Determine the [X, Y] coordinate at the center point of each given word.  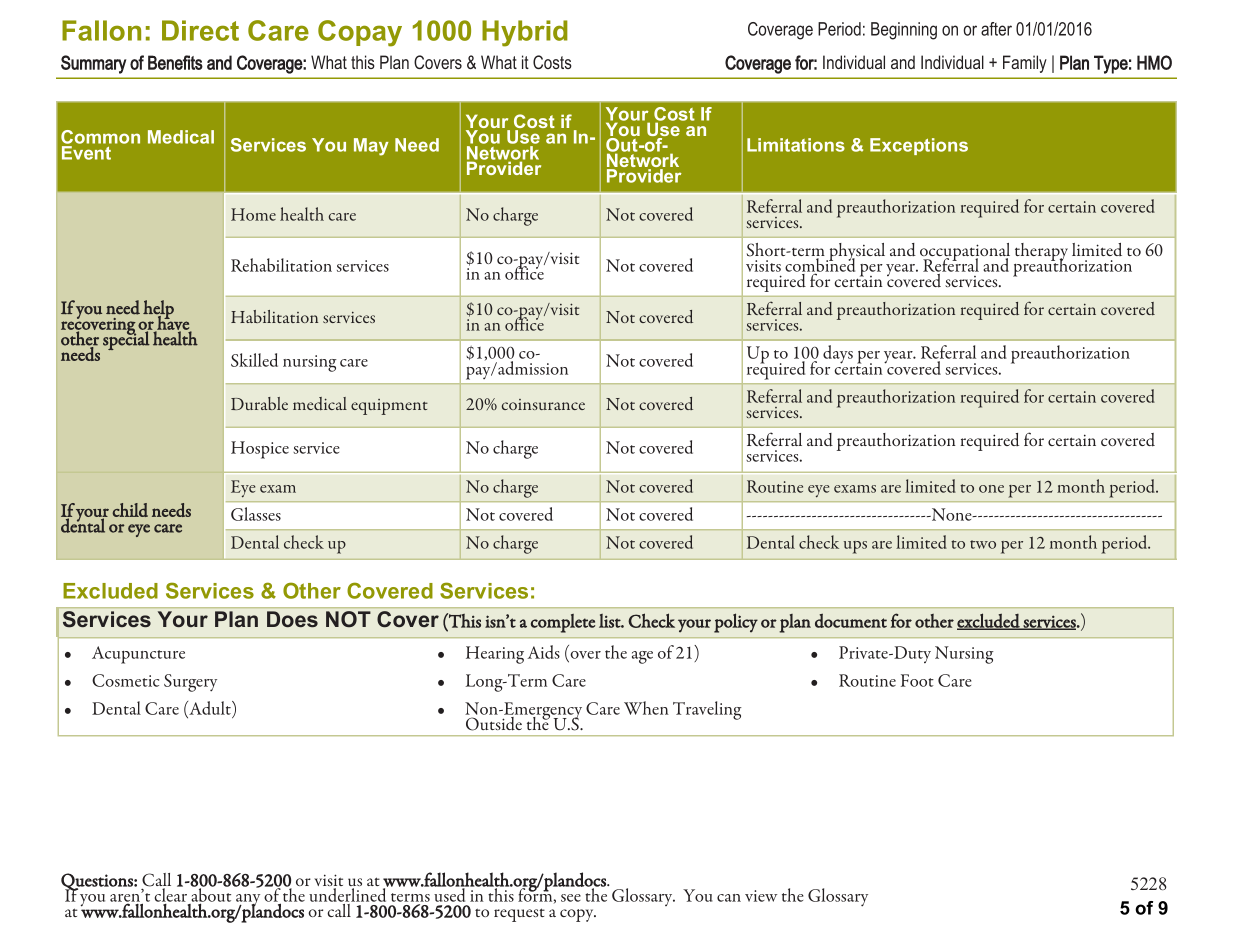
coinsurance [543, 404]
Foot [917, 680]
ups [855, 547]
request [519, 915]
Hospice [260, 450]
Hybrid [525, 33]
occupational [965, 253]
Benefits [175, 62]
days [838, 354]
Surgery [190, 683]
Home [253, 214]
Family [1025, 64]
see [571, 898]
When [646, 708]
